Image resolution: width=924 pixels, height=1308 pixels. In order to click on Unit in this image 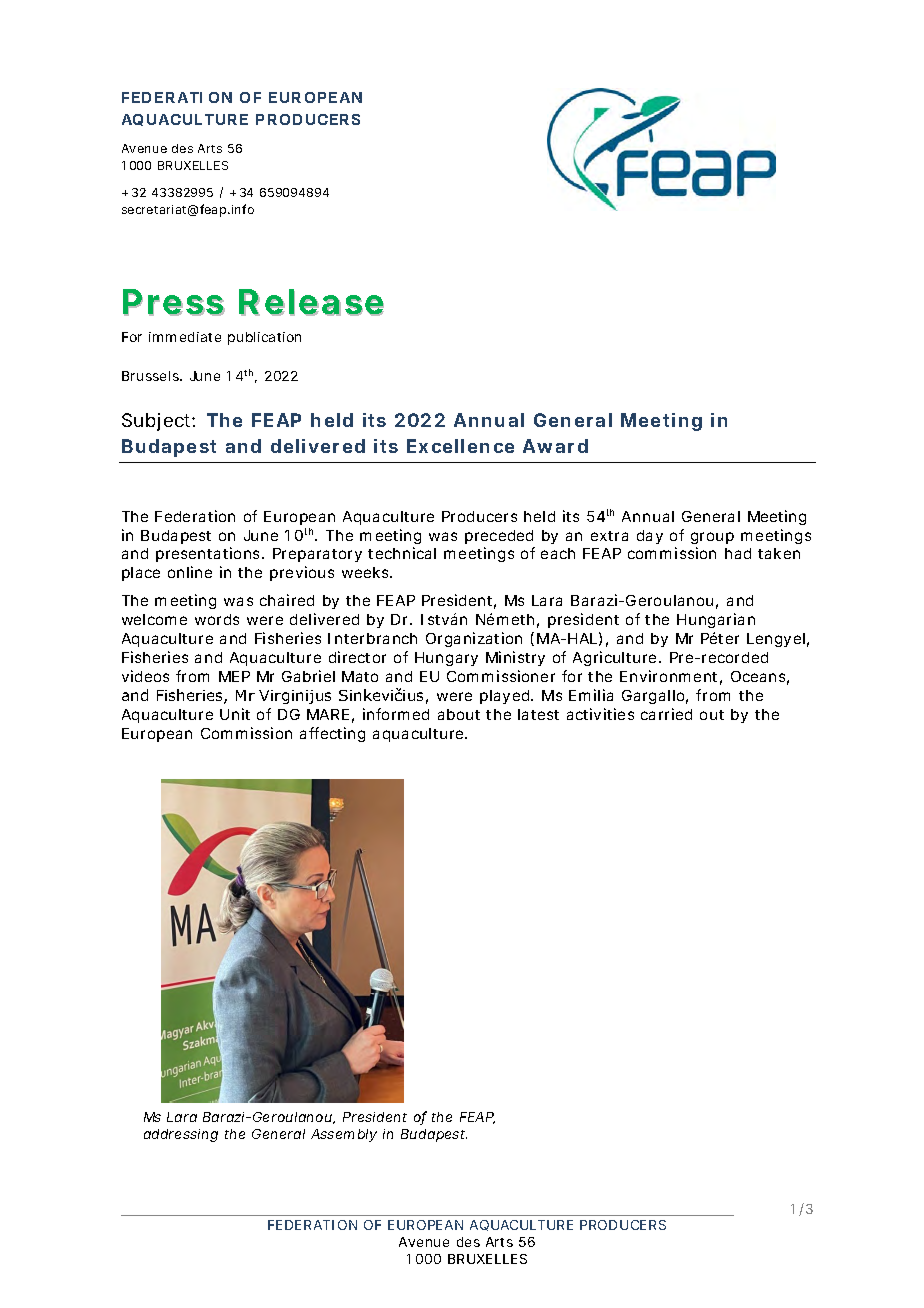, I will do `click(235, 714)`.
